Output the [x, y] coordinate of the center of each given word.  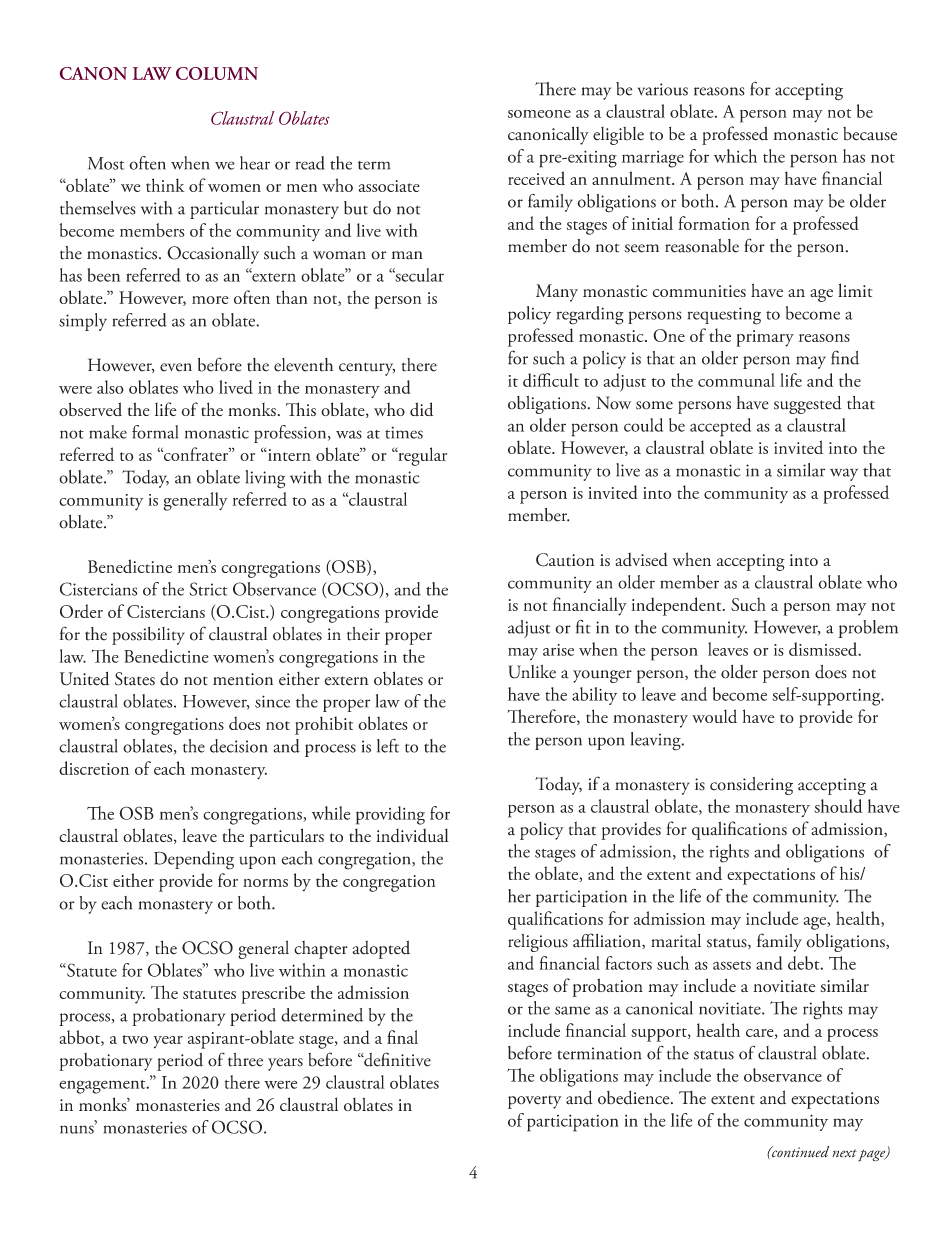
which [735, 156]
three [245, 1060]
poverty [535, 1102]
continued [799, 1152]
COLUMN [217, 73]
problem [868, 629]
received [536, 178]
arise [558, 650]
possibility [148, 636]
